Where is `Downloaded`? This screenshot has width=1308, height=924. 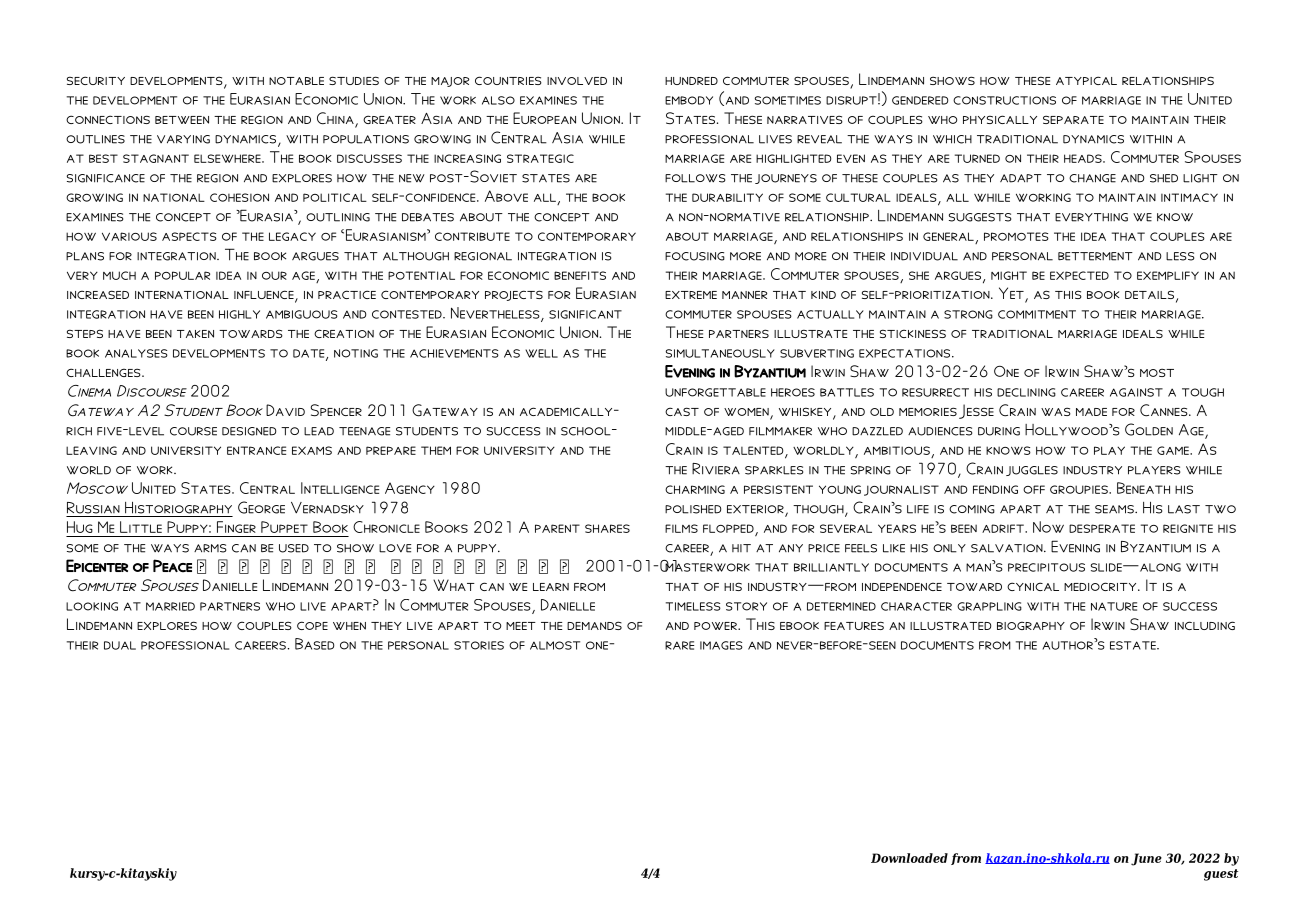
Downloaded is located at coordinates (909, 858).
